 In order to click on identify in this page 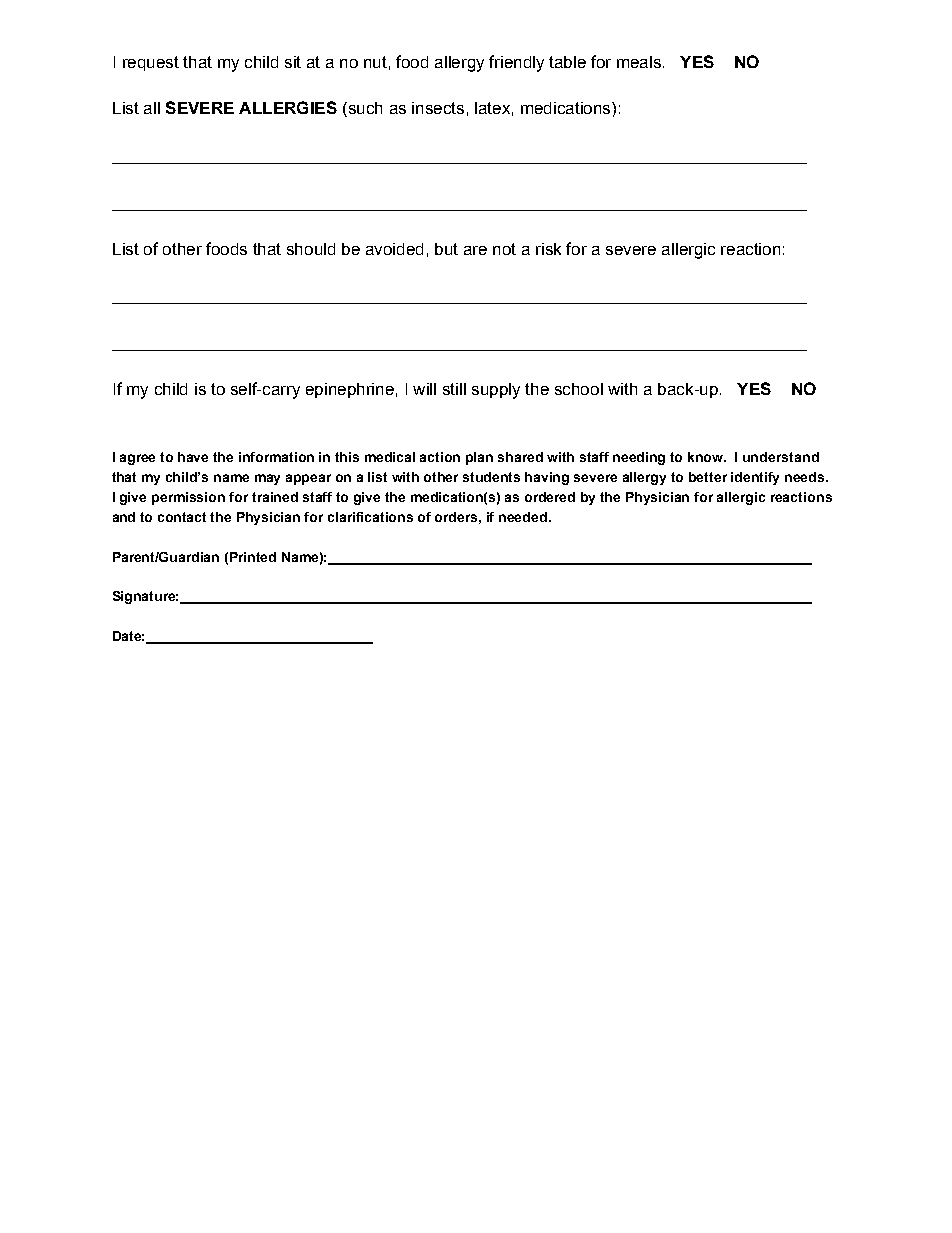, I will do `click(755, 478)`.
